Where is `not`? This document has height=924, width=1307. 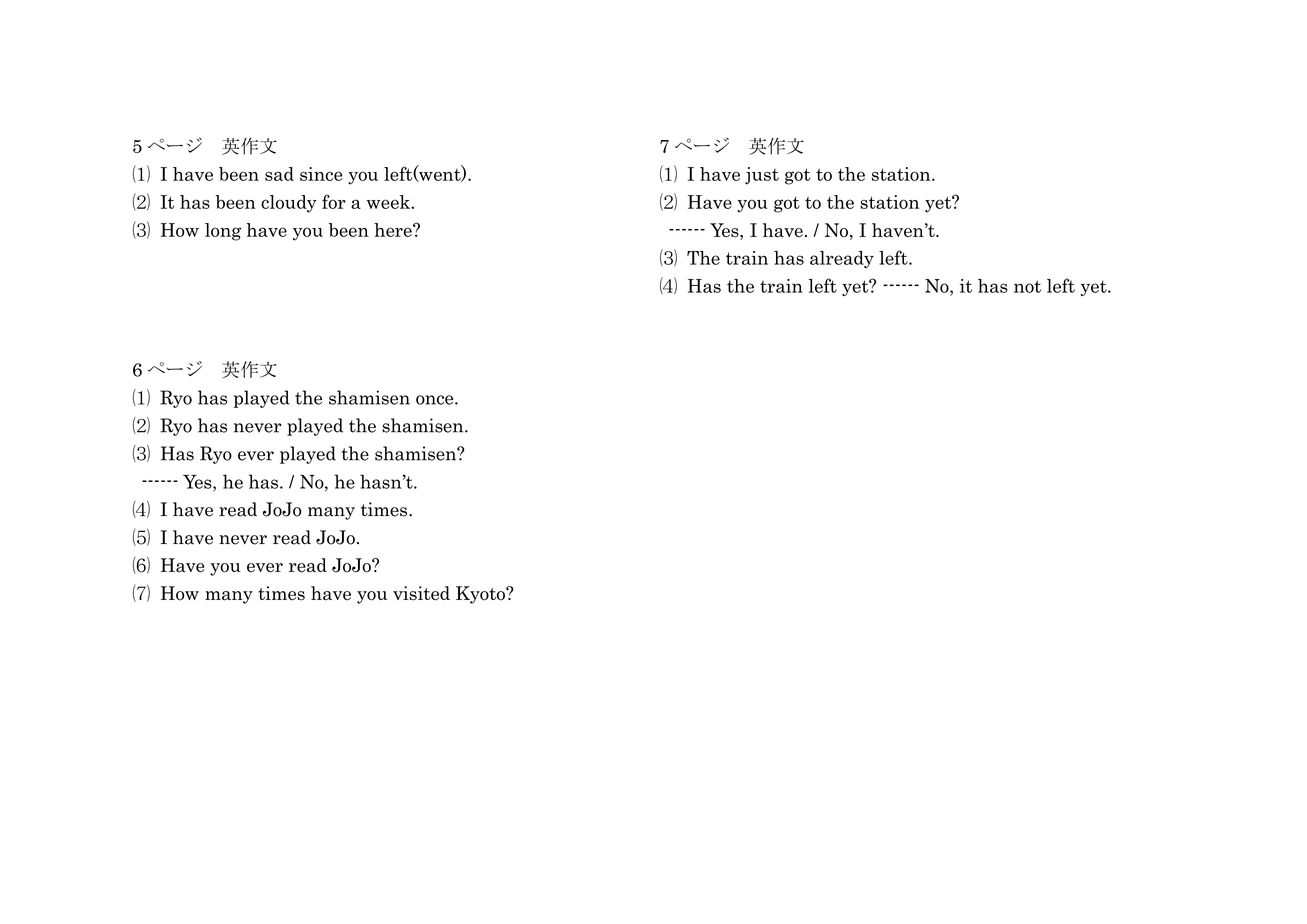 not is located at coordinates (1027, 286).
